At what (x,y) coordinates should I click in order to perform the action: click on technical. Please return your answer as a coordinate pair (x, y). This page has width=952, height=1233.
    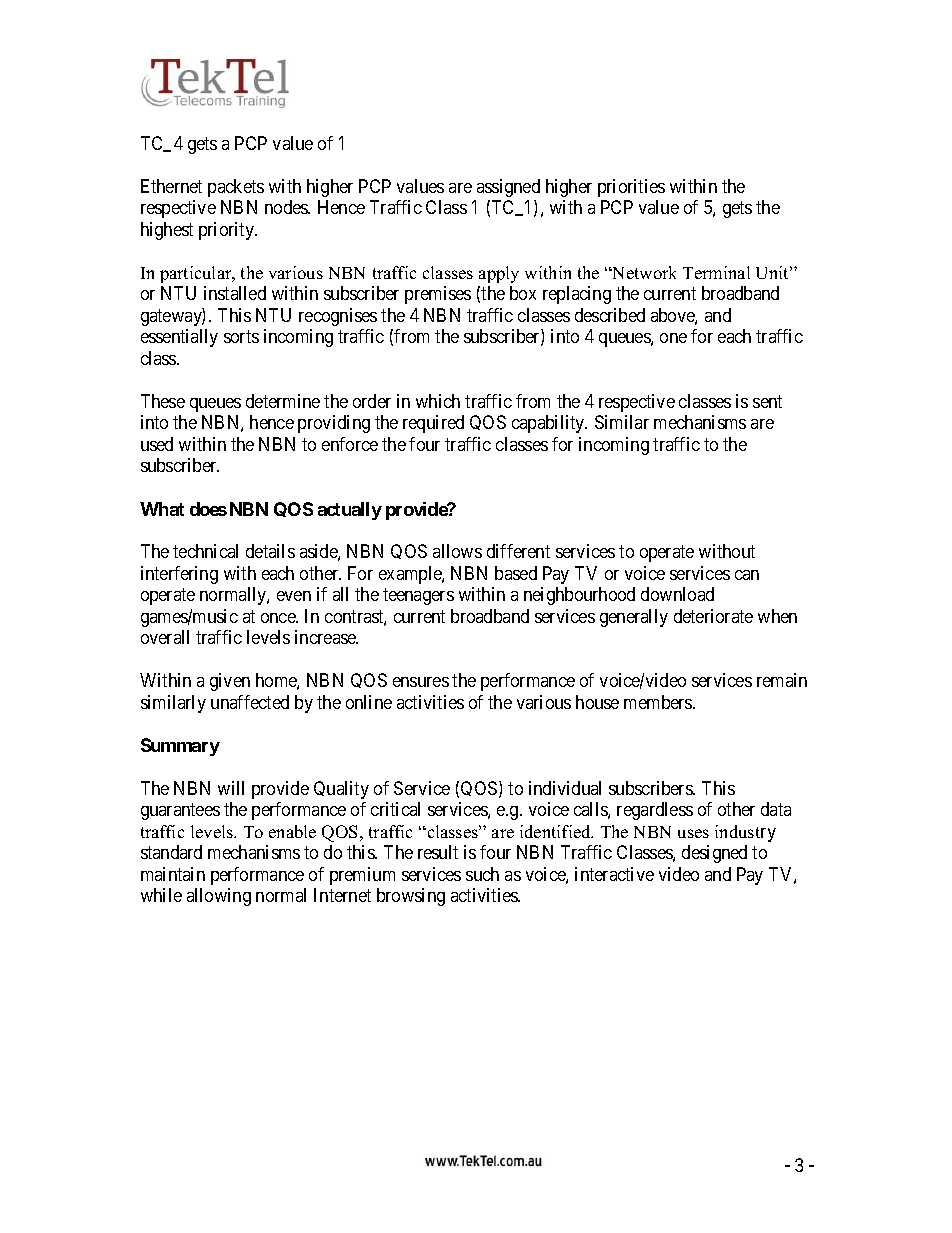
    Looking at the image, I should click on (205, 551).
